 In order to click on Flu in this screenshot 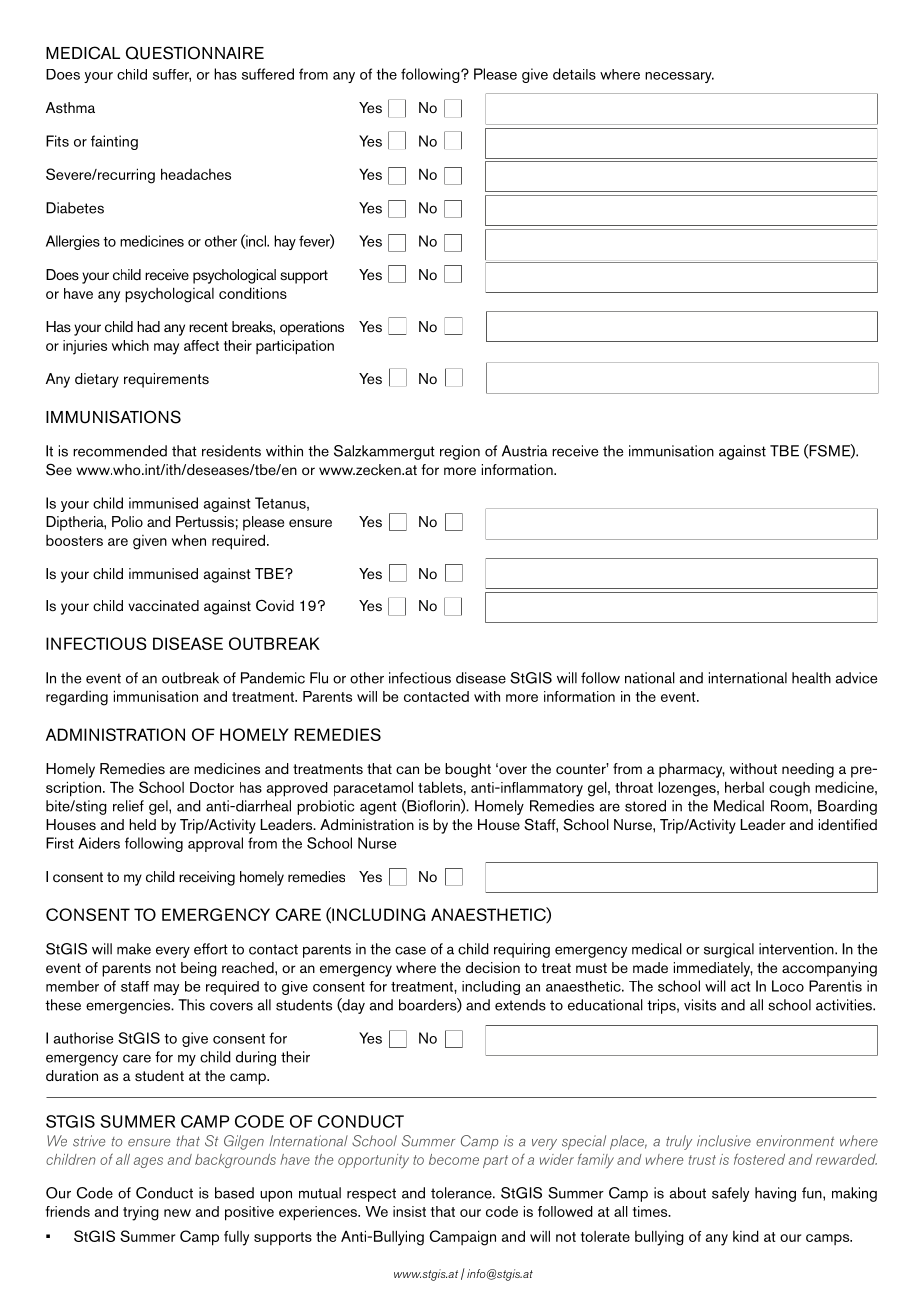, I will do `click(319, 678)`.
